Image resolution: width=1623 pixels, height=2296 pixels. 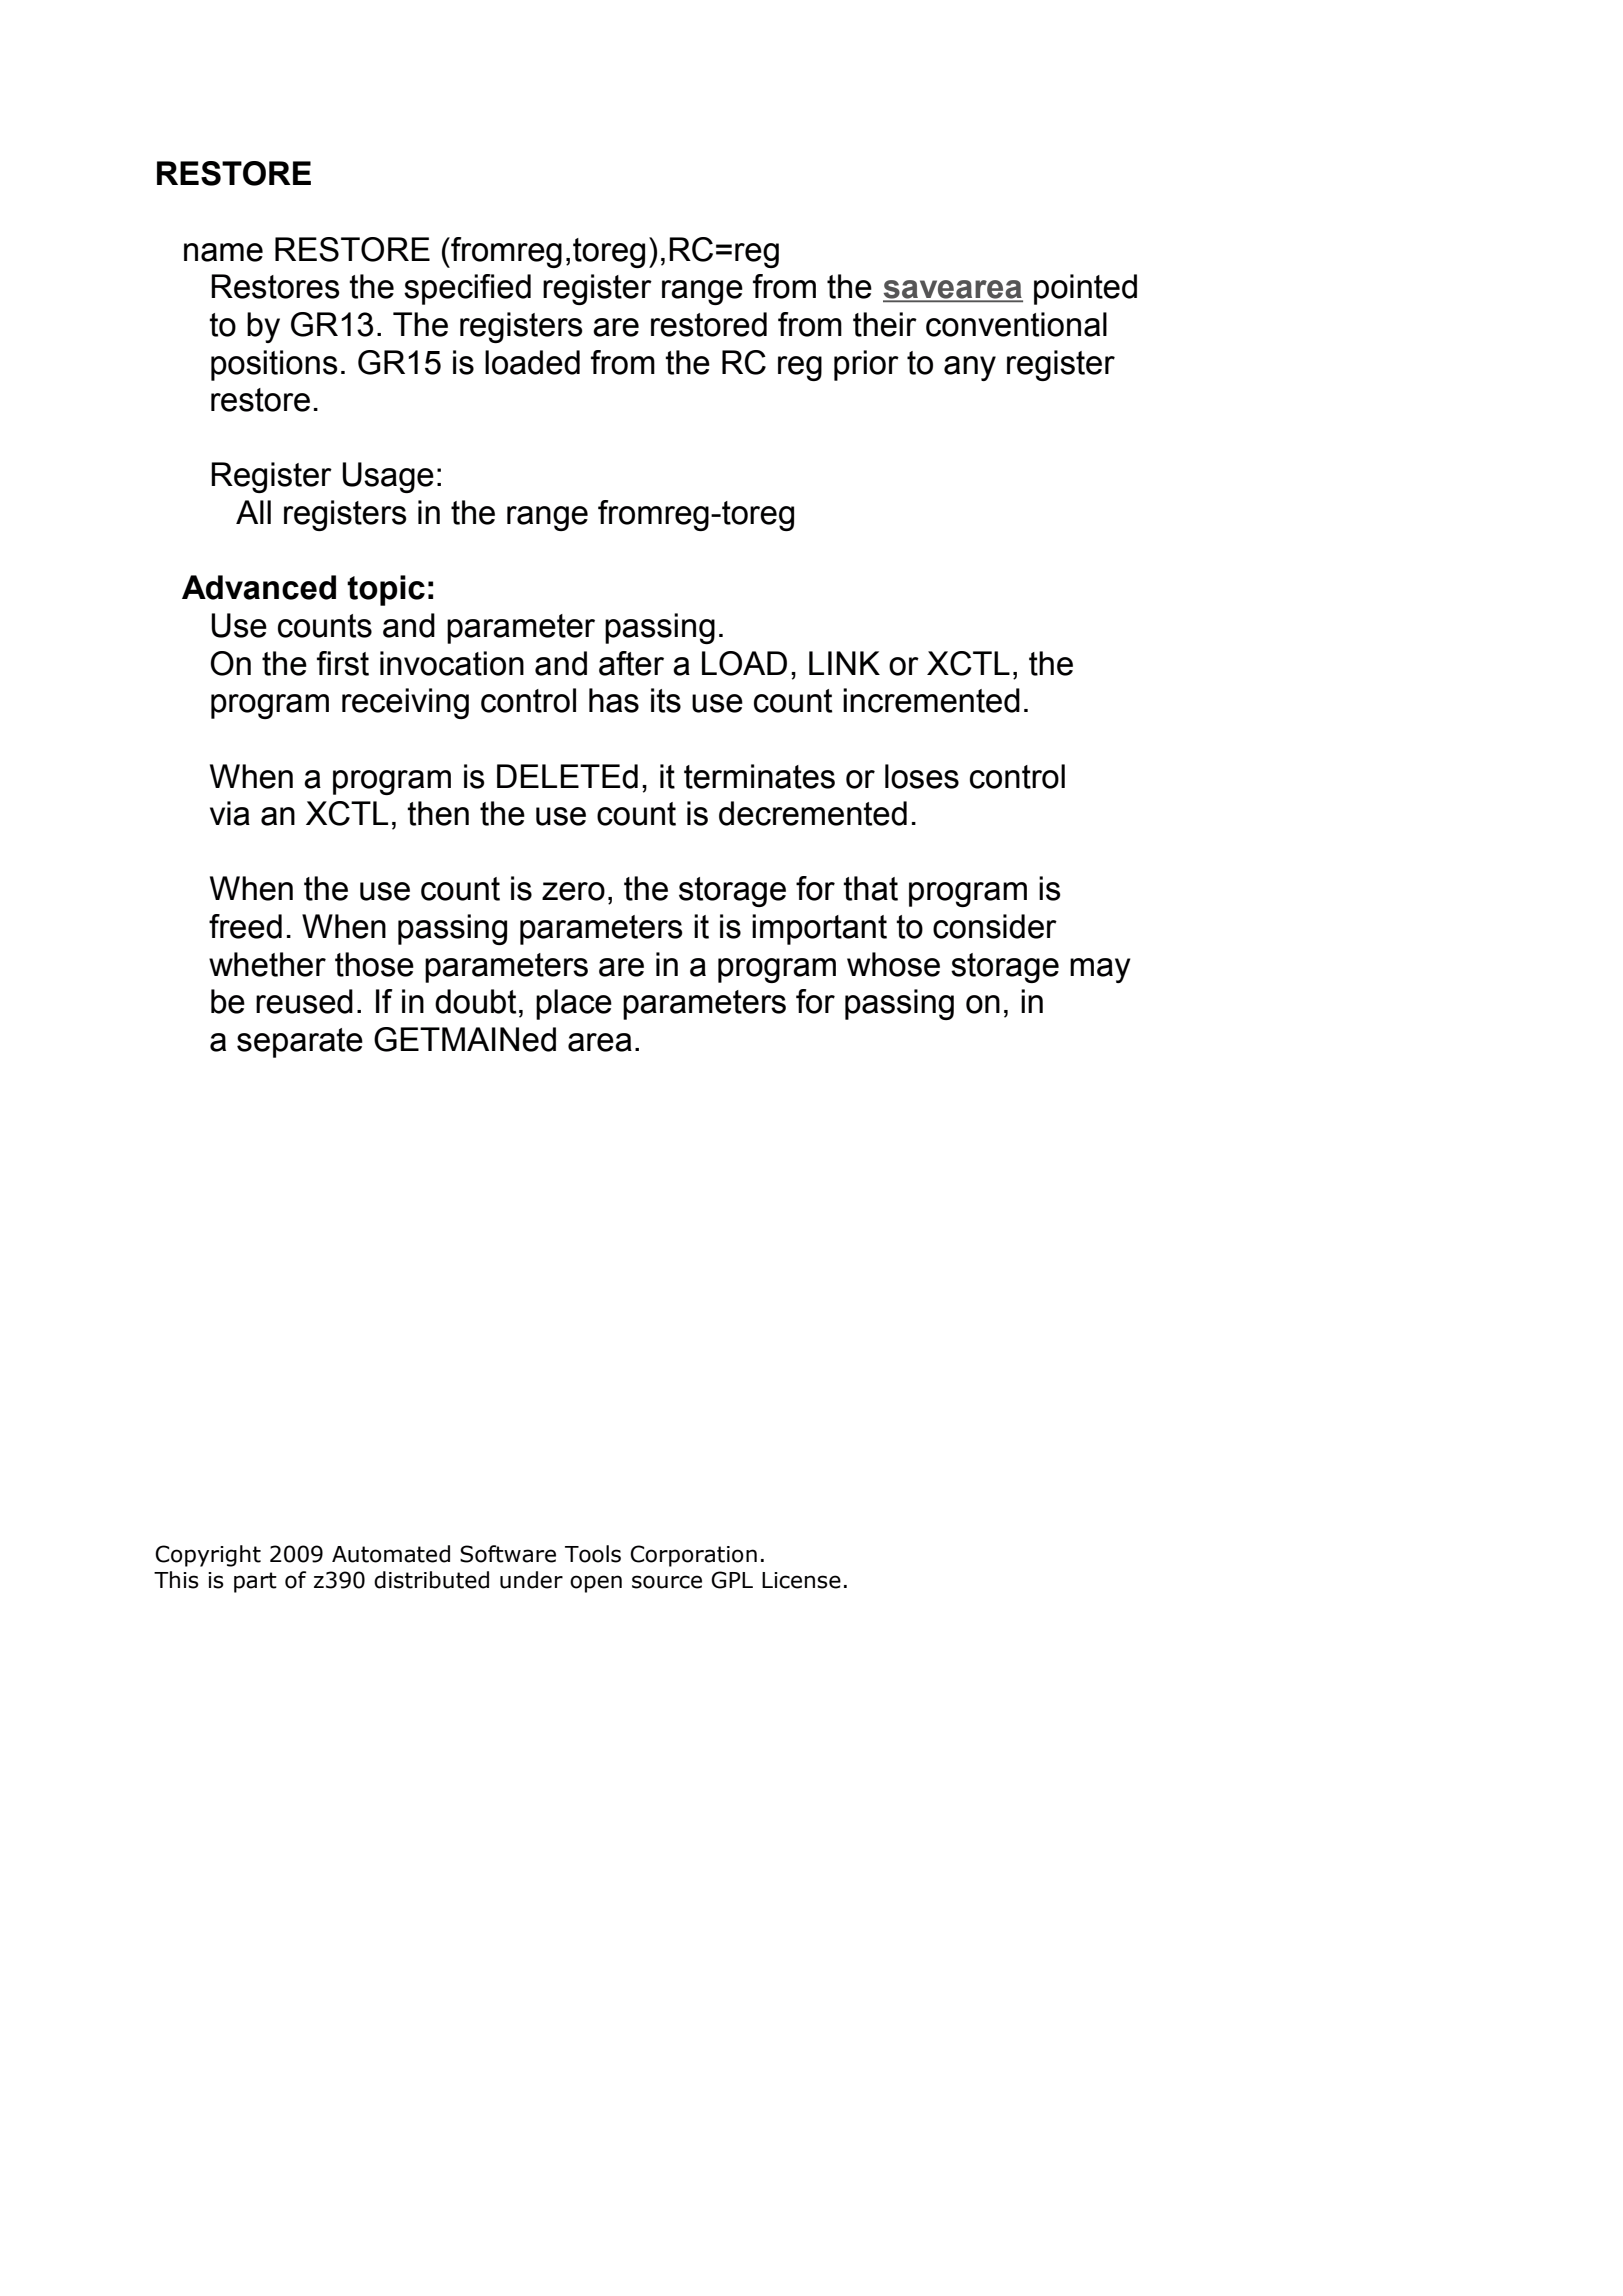 What do you see at coordinates (631, 663) in the screenshot?
I see `after` at bounding box center [631, 663].
